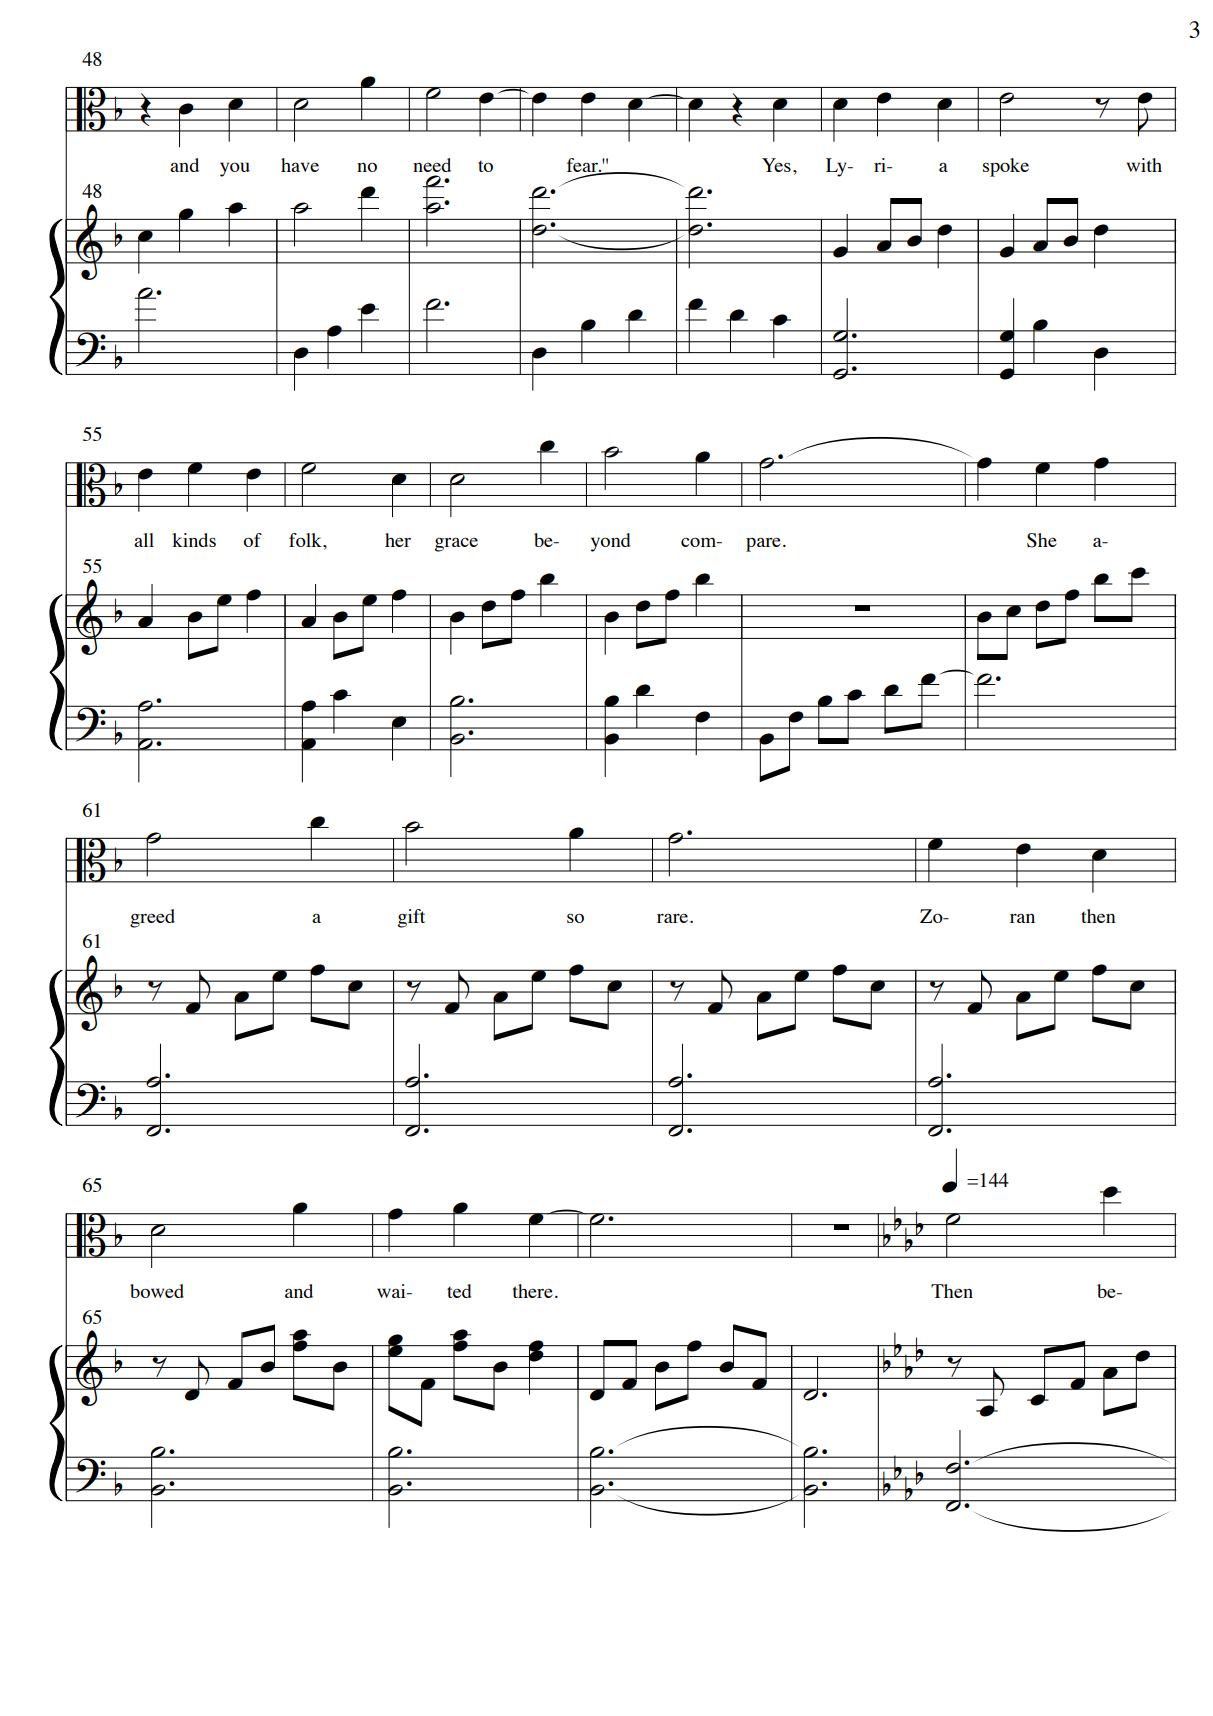 This page has height=1716, width=1213. I want to click on Yes, so click(776, 165).
